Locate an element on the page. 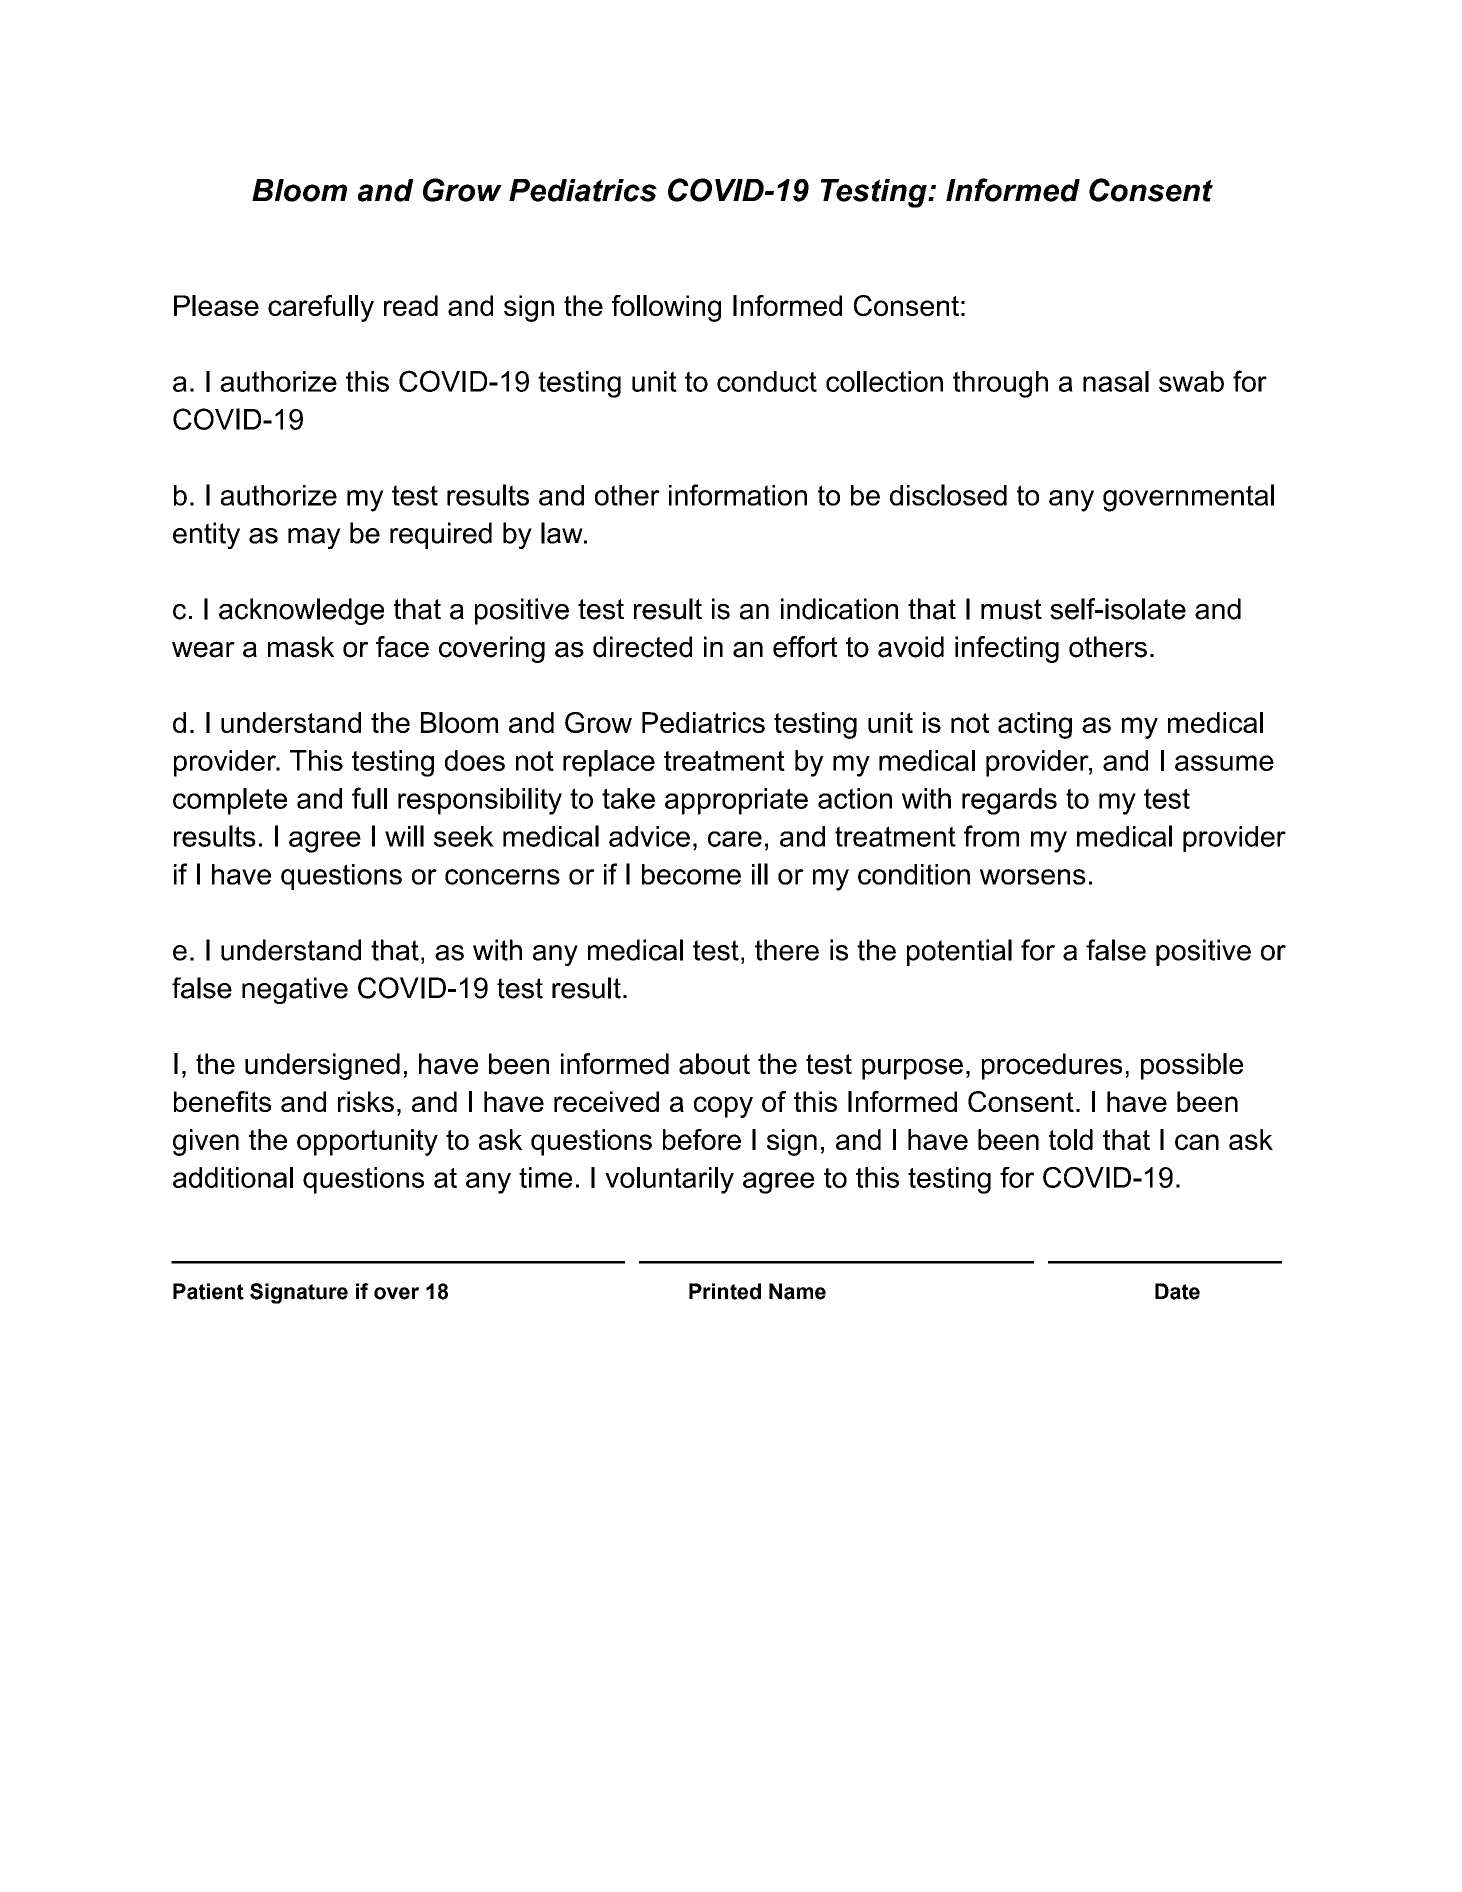  nasal is located at coordinates (1116, 381).
